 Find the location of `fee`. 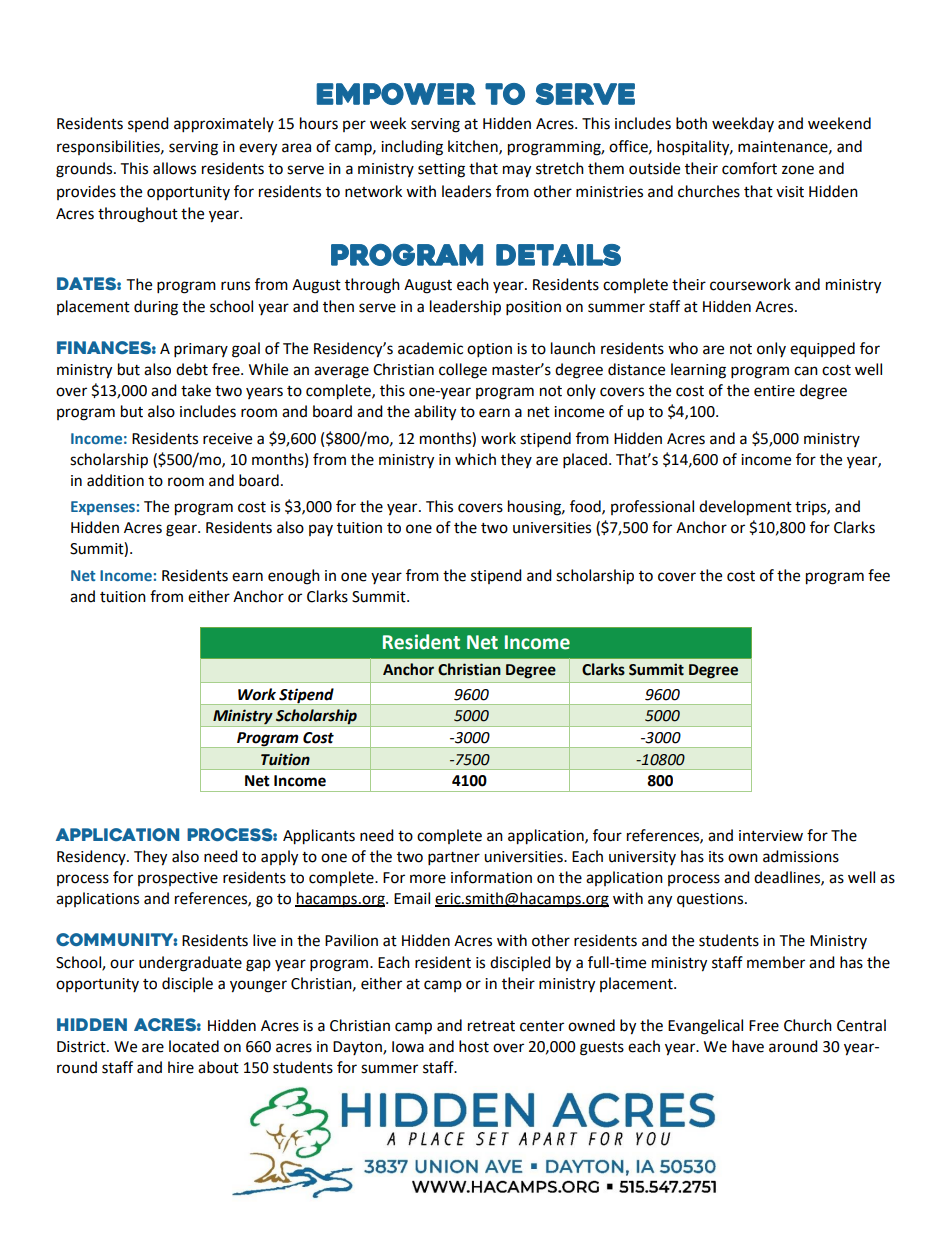

fee is located at coordinates (879, 575).
